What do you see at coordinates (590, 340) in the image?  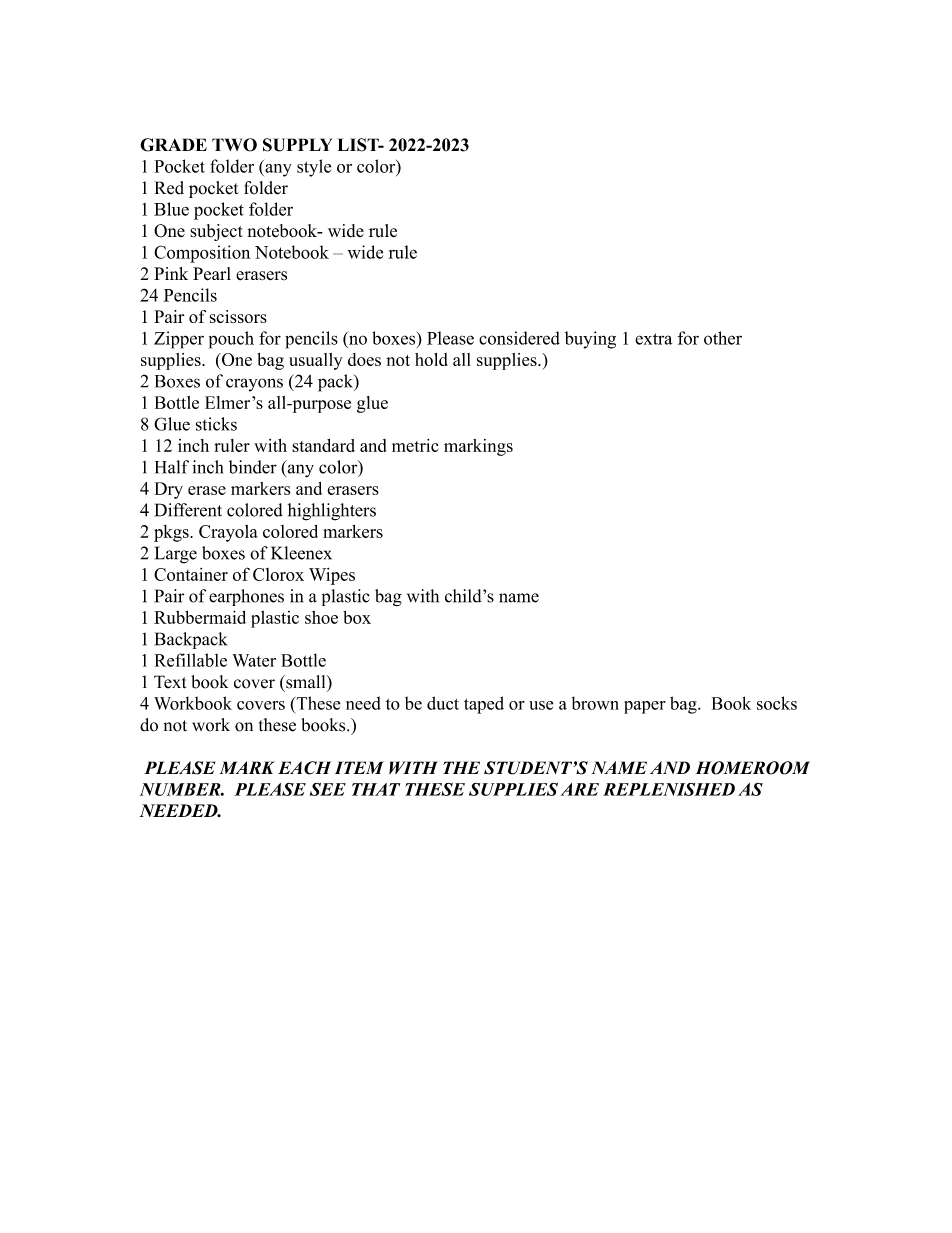 I see `buying` at bounding box center [590, 340].
